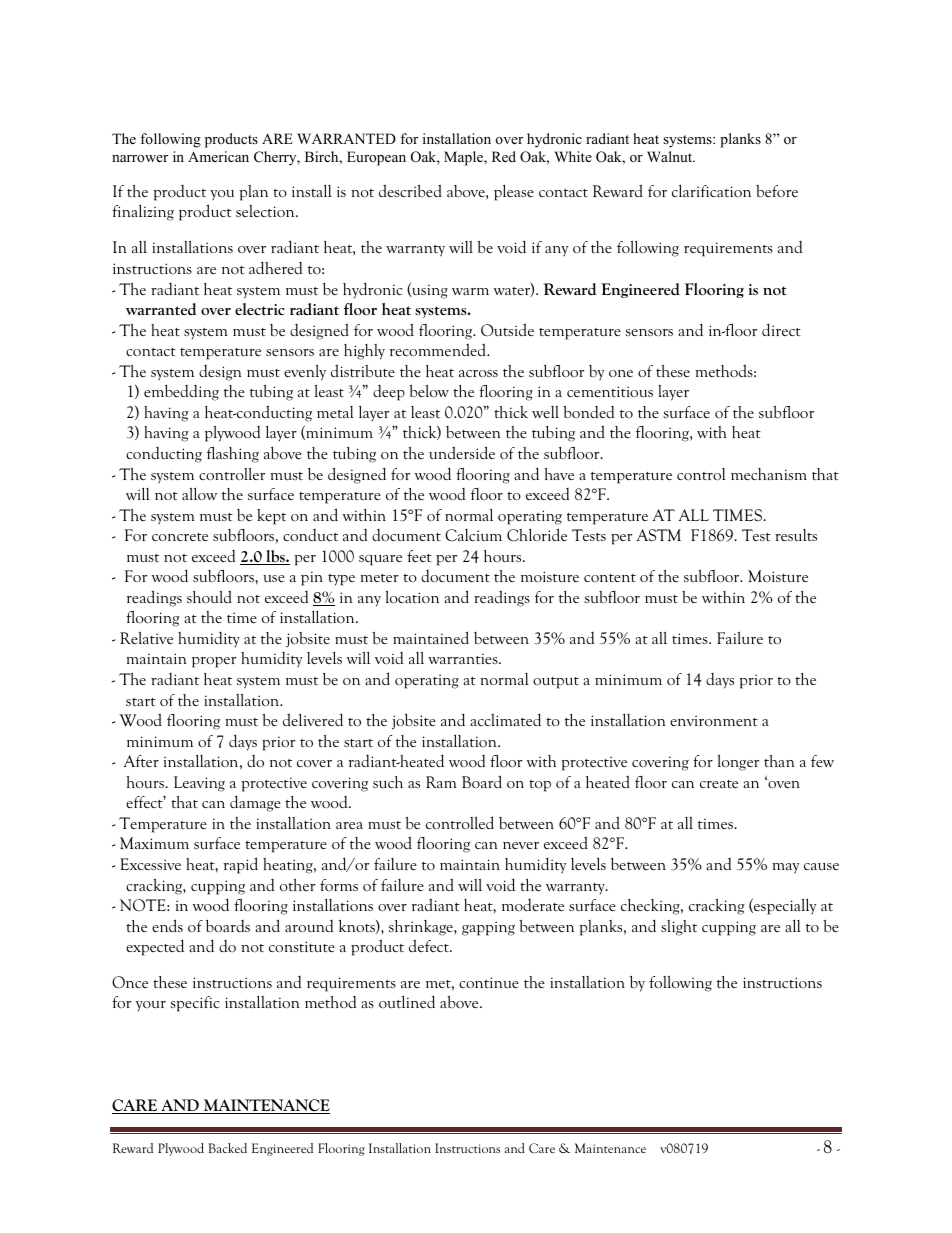  What do you see at coordinates (473, 535) in the image?
I see `Calcium` at bounding box center [473, 535].
